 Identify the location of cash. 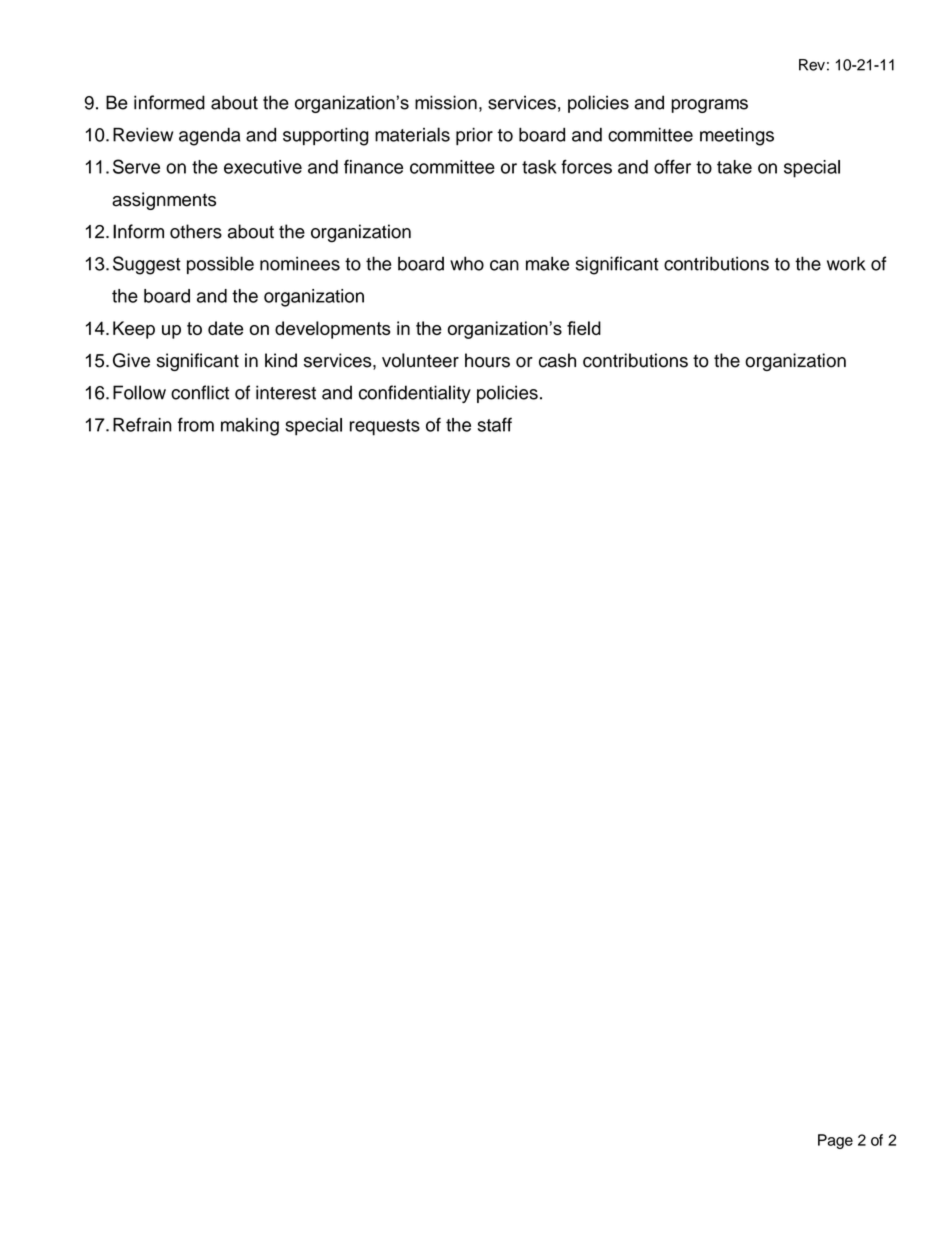
(557, 360).
